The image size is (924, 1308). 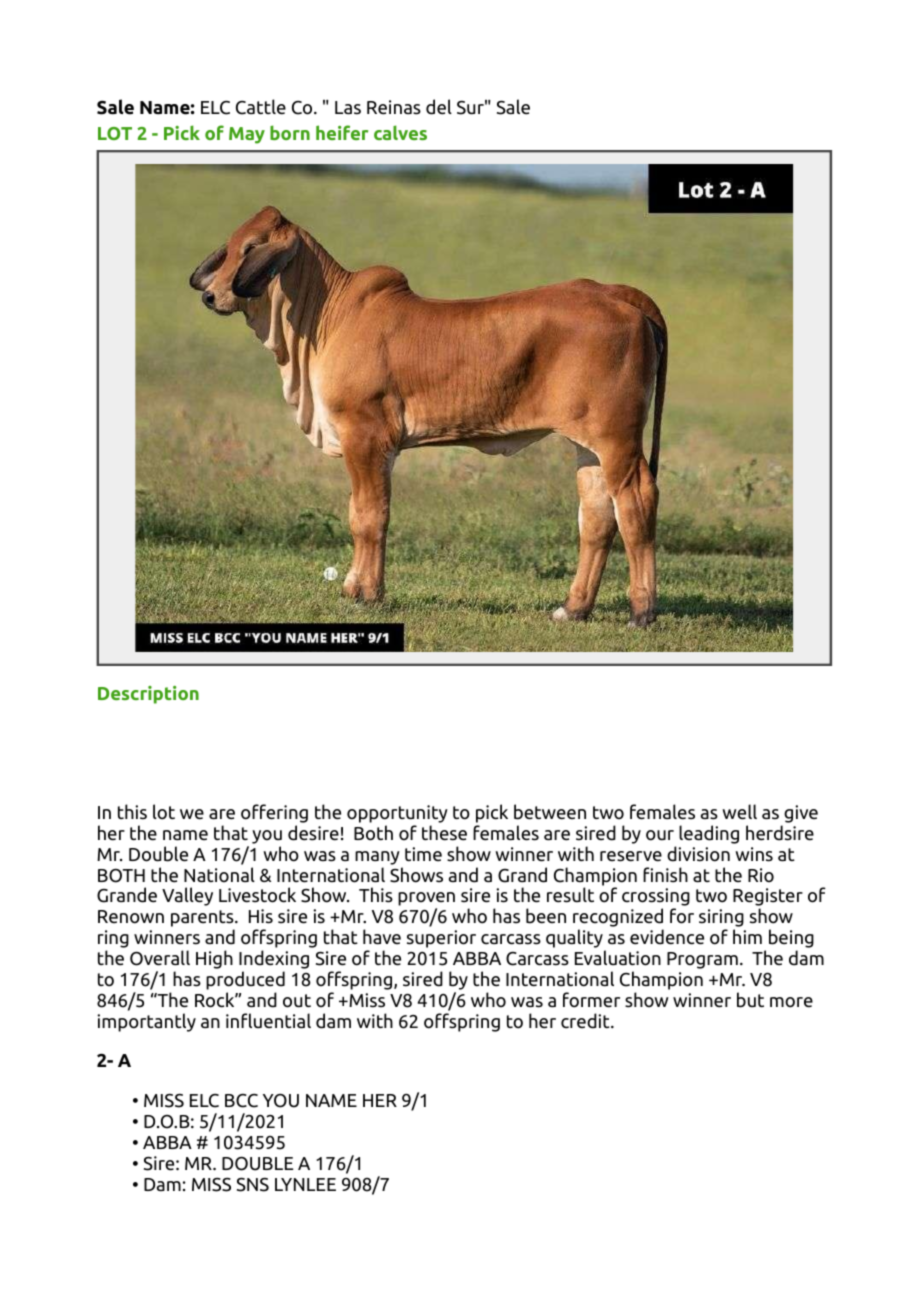 I want to click on born, so click(x=290, y=132).
